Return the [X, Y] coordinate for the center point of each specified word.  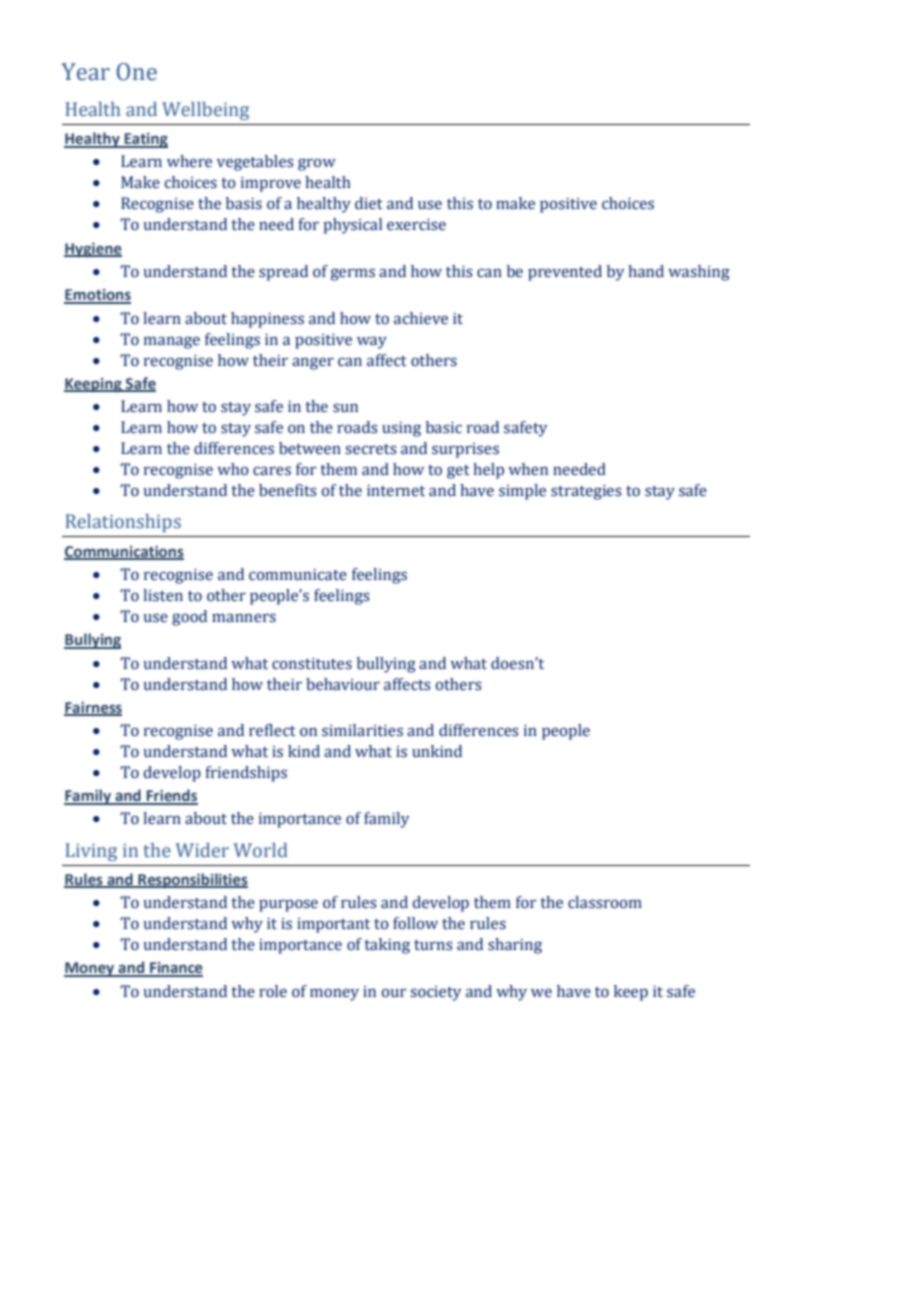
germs [353, 274]
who [233, 469]
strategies [586, 492]
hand [646, 271]
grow [317, 164]
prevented [565, 273]
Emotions [97, 296]
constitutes [312, 663]
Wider [202, 850]
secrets [370, 449]
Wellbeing [205, 111]
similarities [362, 730]
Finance [175, 969]
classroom [605, 902]
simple [522, 492]
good [189, 618]
